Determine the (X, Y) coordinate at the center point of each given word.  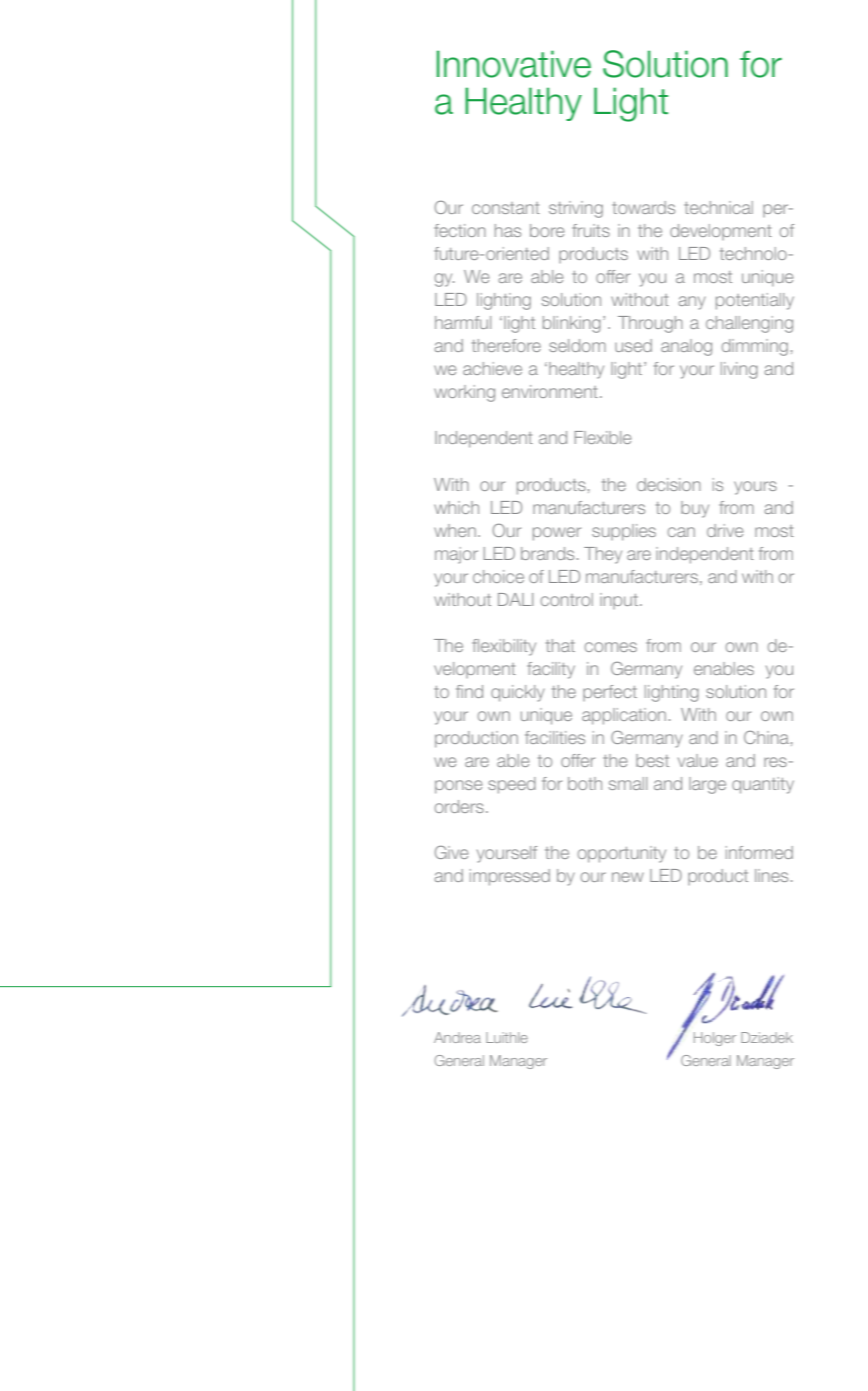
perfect (610, 693)
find (469, 691)
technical (718, 207)
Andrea (457, 1037)
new (628, 877)
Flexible (603, 437)
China (766, 737)
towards (643, 207)
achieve (492, 368)
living (739, 370)
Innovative (514, 64)
